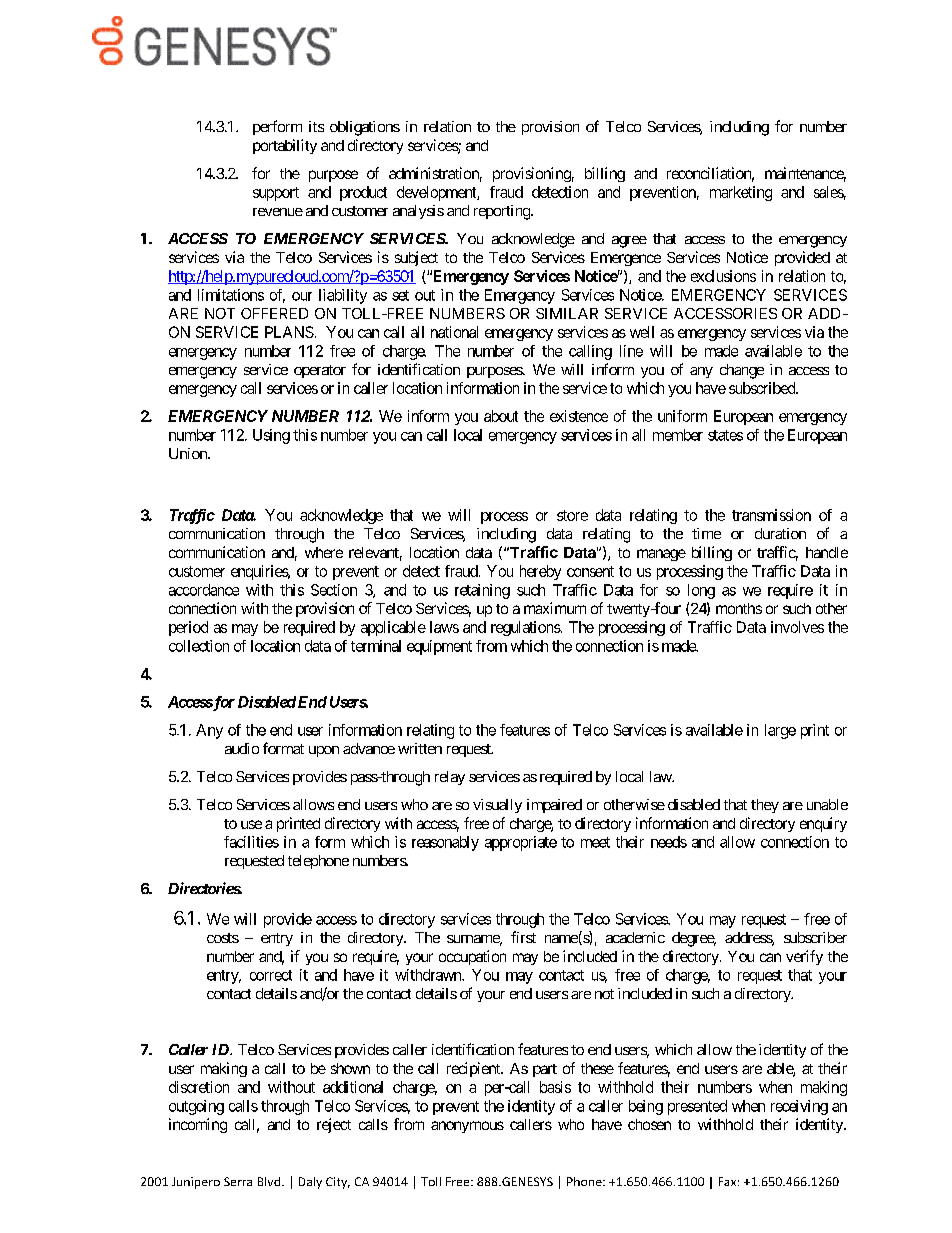 This document has height=1233, width=952. What do you see at coordinates (199, 646) in the document?
I see `collection` at bounding box center [199, 646].
